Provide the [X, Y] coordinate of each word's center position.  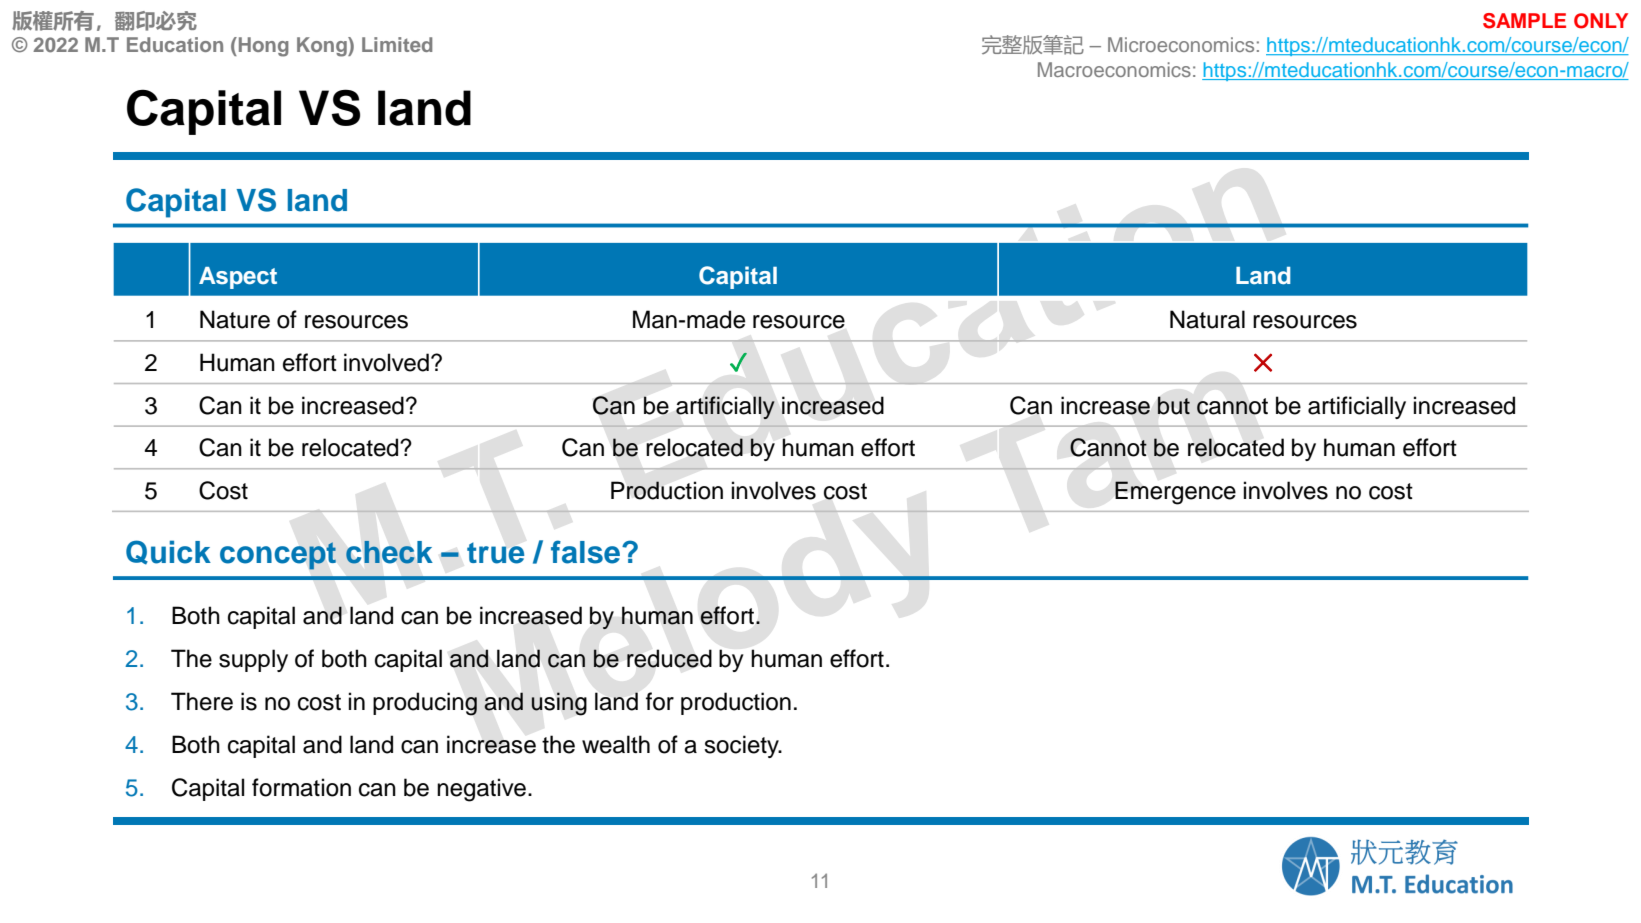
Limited [397, 44]
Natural [1207, 319]
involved [386, 362]
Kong [323, 47]
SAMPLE [1524, 21]
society [742, 746]
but [1174, 406]
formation [301, 787]
